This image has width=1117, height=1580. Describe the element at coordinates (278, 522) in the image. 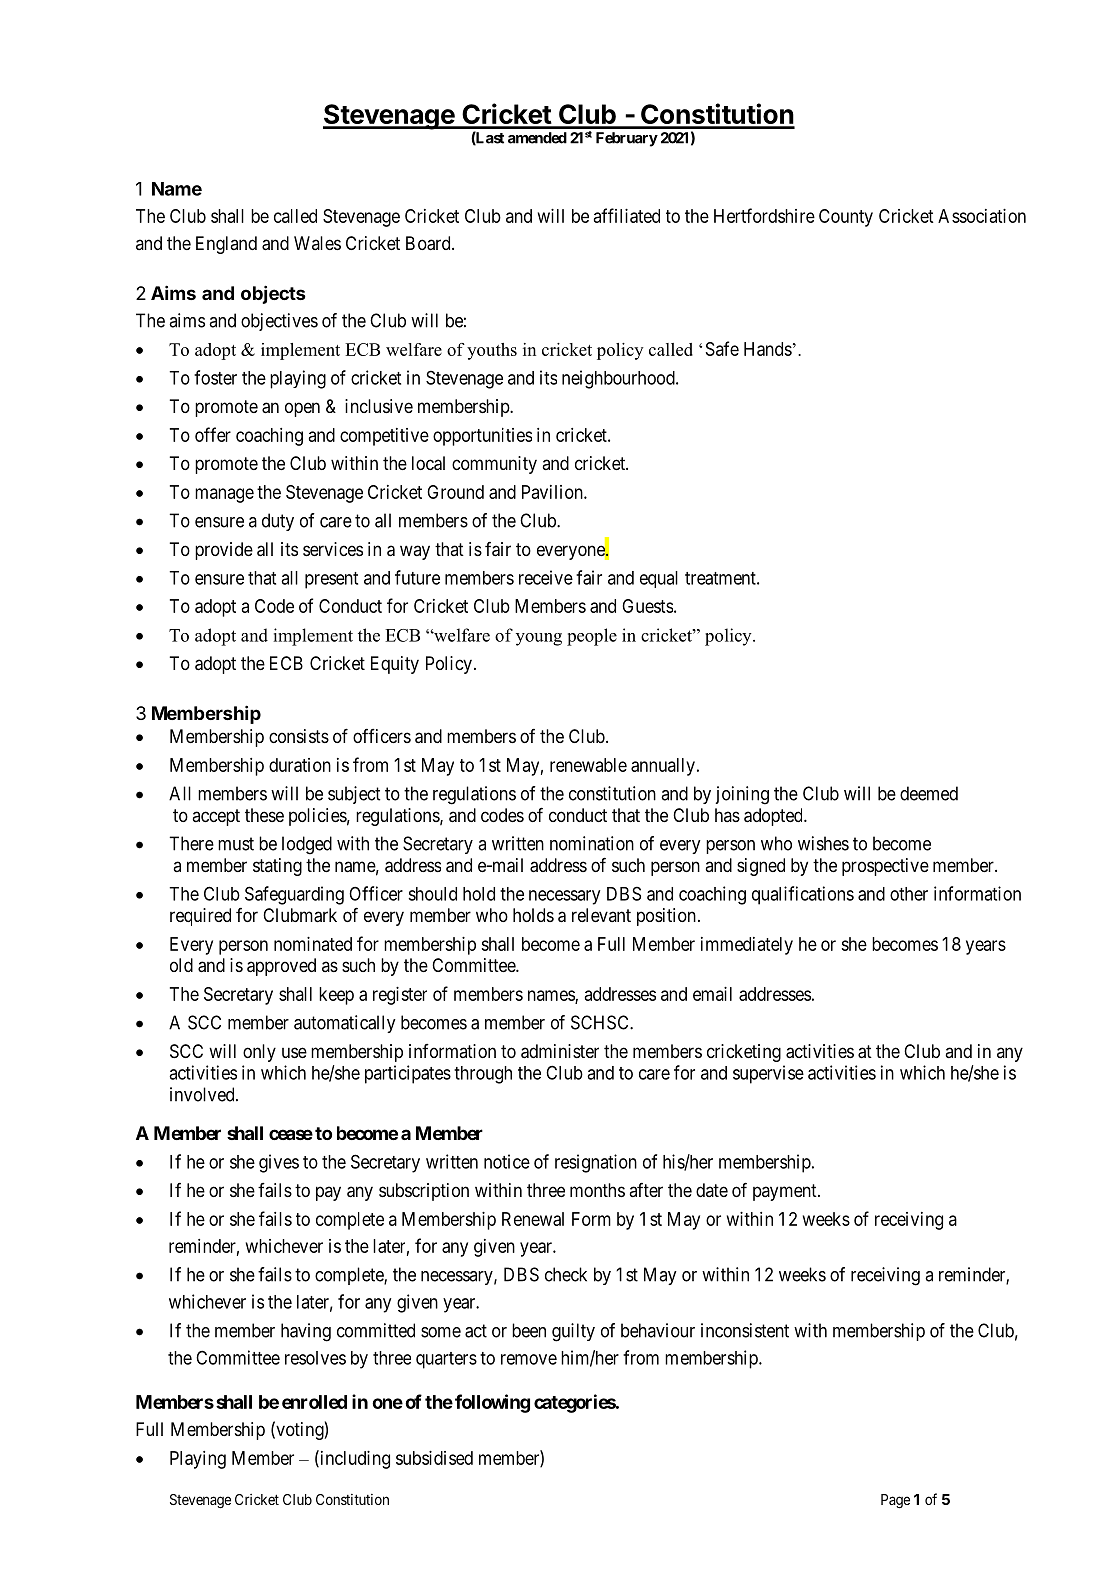

I see `duty` at that location.
